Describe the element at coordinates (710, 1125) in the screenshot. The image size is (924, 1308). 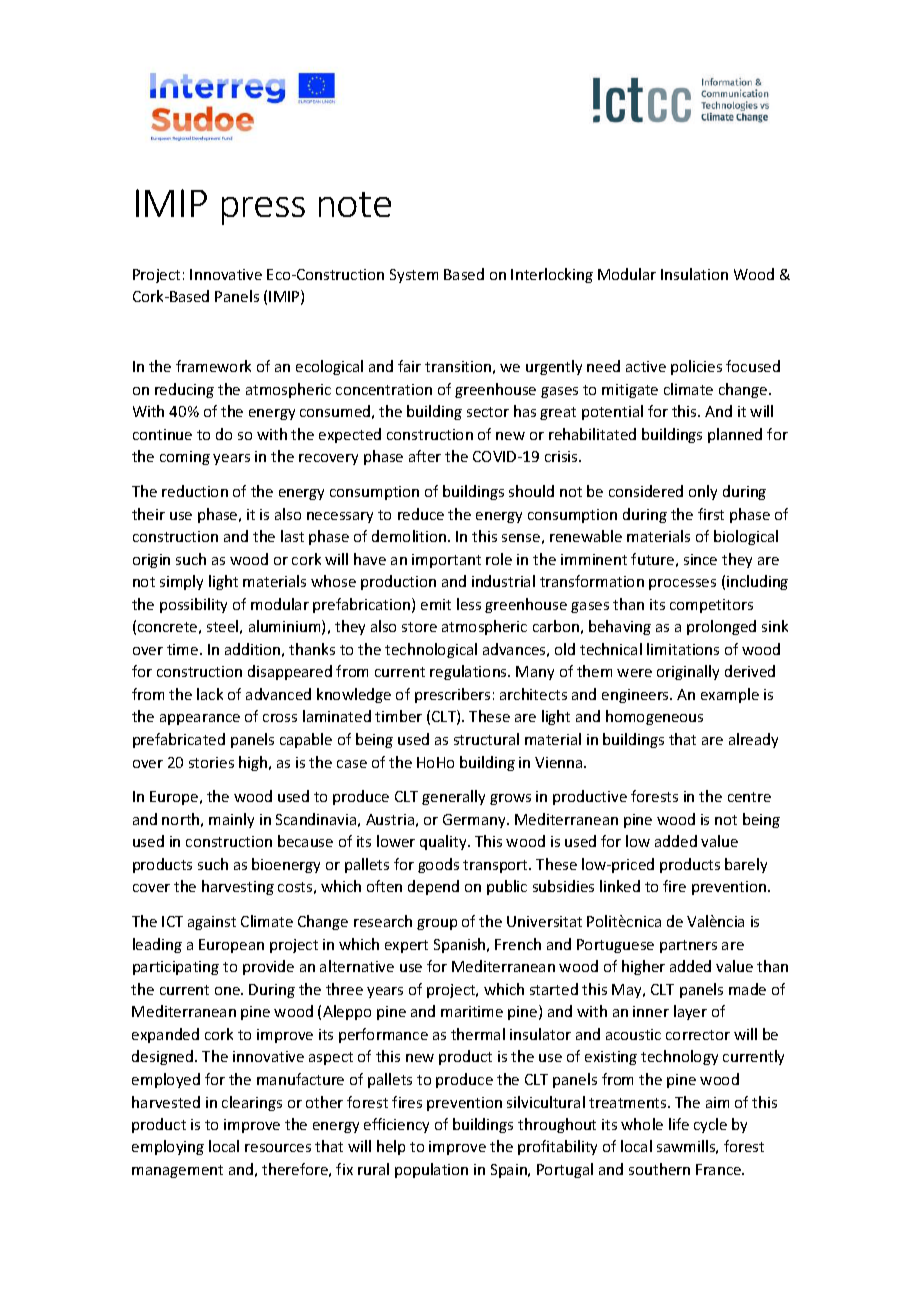
I see `cycle` at that location.
